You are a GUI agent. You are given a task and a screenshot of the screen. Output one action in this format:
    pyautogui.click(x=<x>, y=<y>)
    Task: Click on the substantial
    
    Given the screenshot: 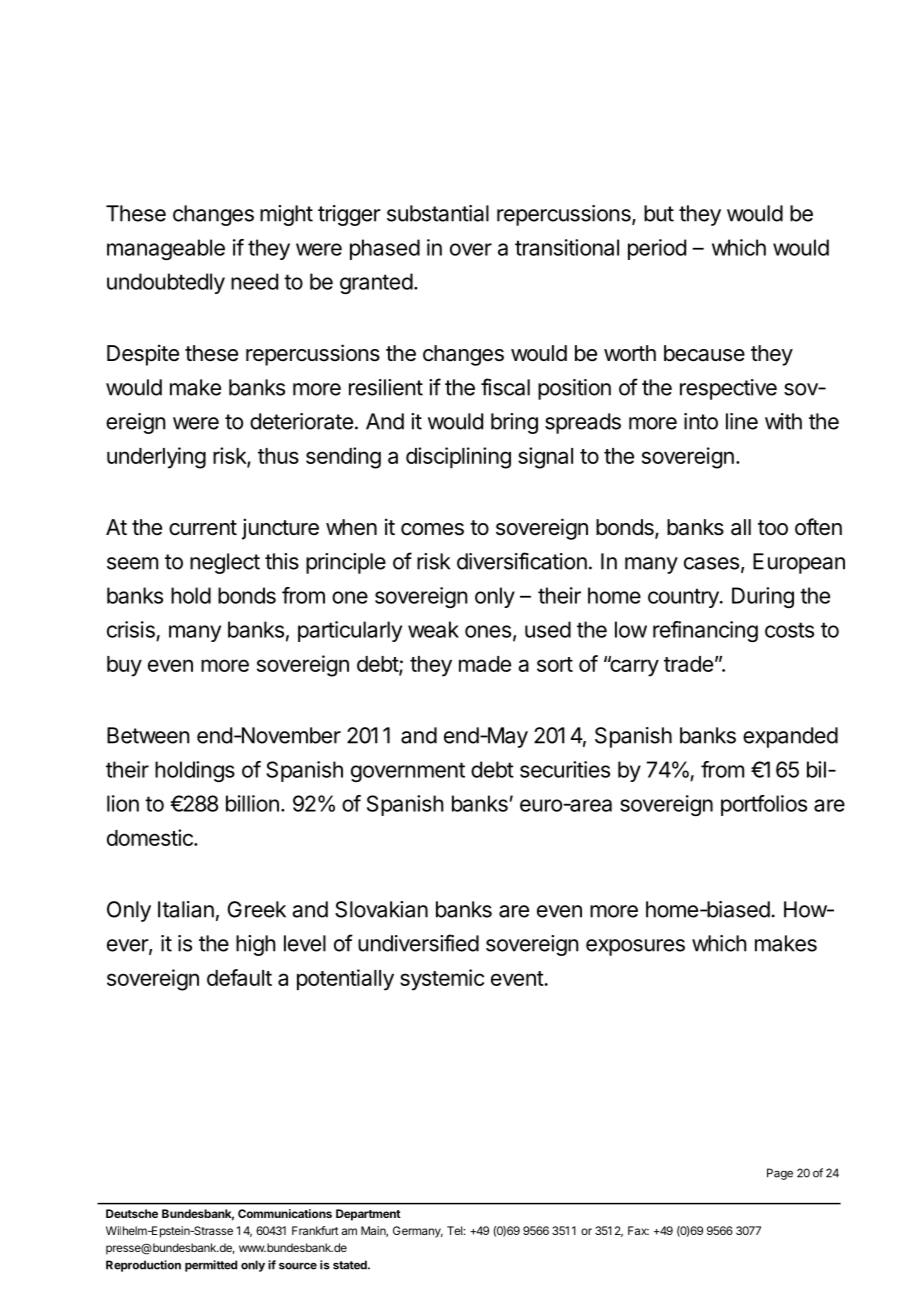 What is the action you would take?
    pyautogui.click(x=438, y=213)
